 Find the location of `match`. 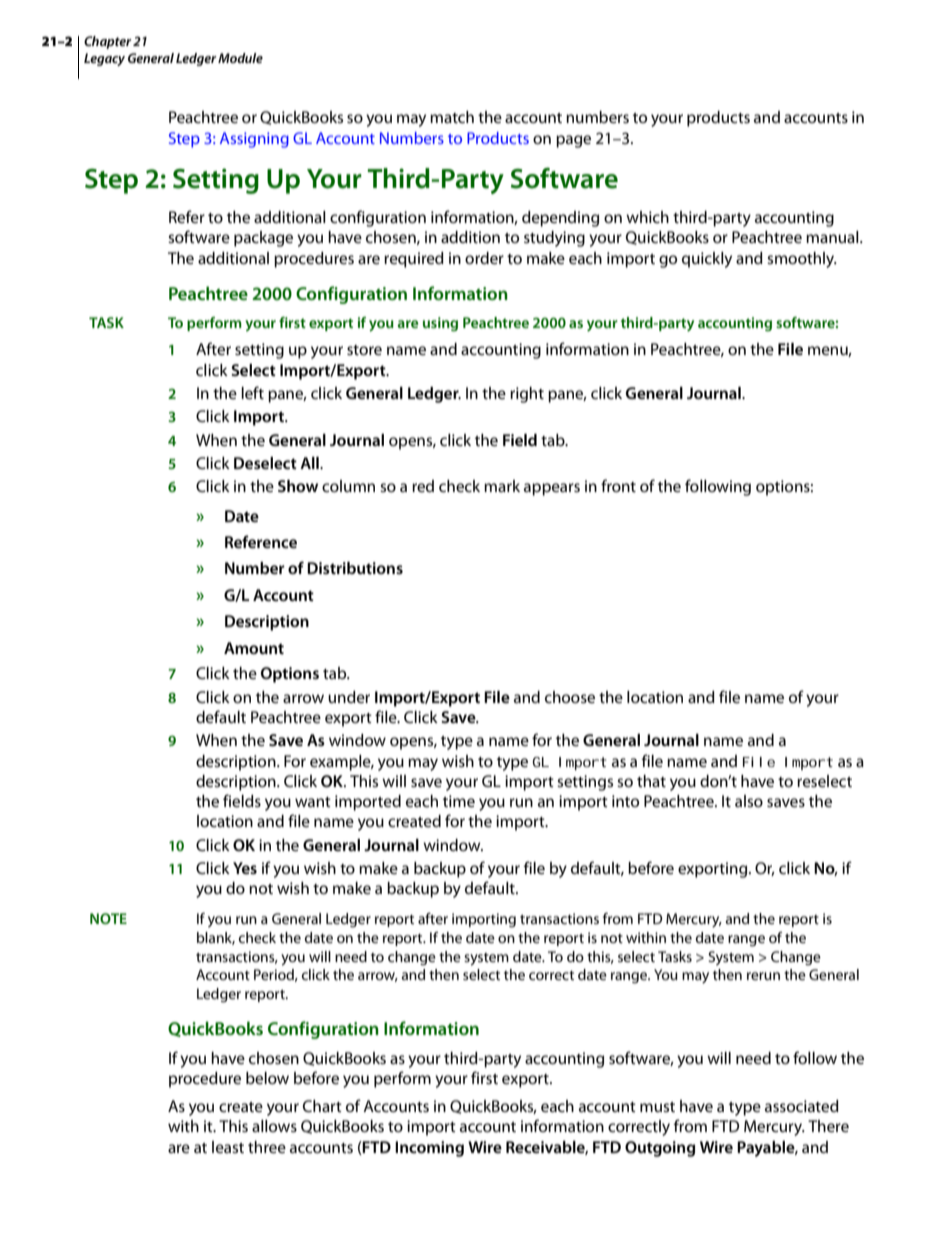

match is located at coordinates (452, 117).
